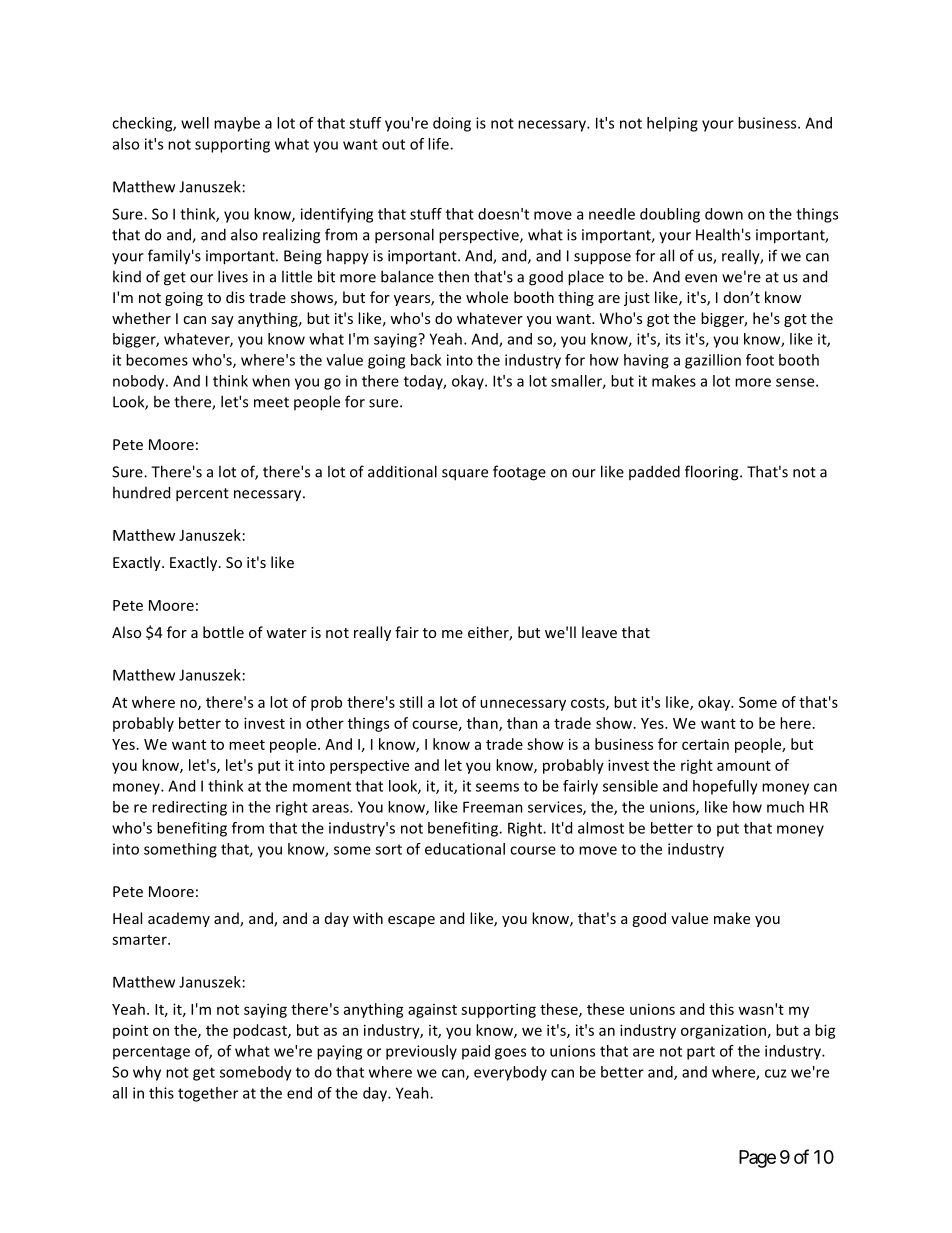 Image resolution: width=952 pixels, height=1233 pixels. I want to click on redirecting, so click(189, 808).
